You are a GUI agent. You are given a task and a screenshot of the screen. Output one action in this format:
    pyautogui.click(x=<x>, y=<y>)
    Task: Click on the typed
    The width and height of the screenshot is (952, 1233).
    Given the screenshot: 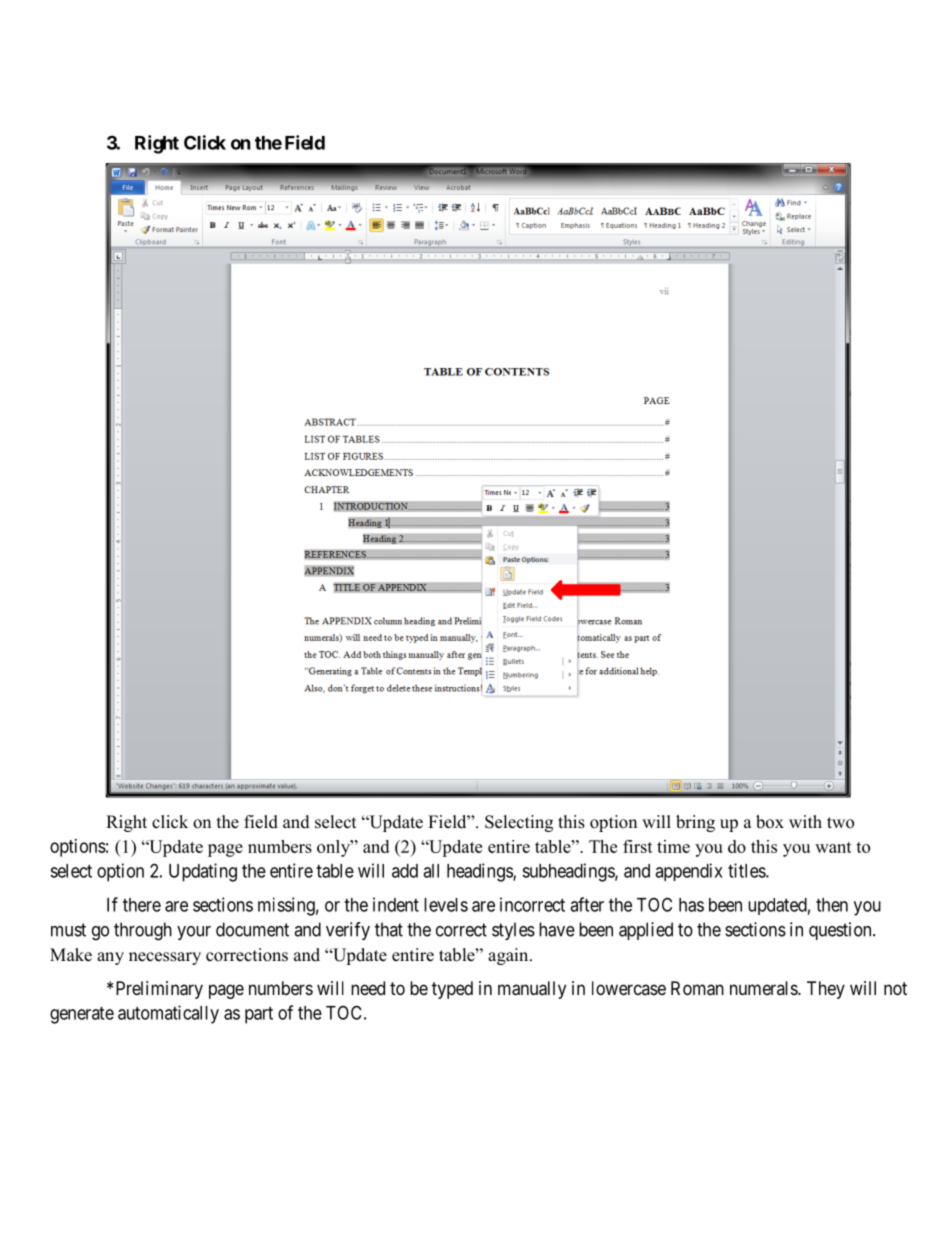 What is the action you would take?
    pyautogui.click(x=452, y=990)
